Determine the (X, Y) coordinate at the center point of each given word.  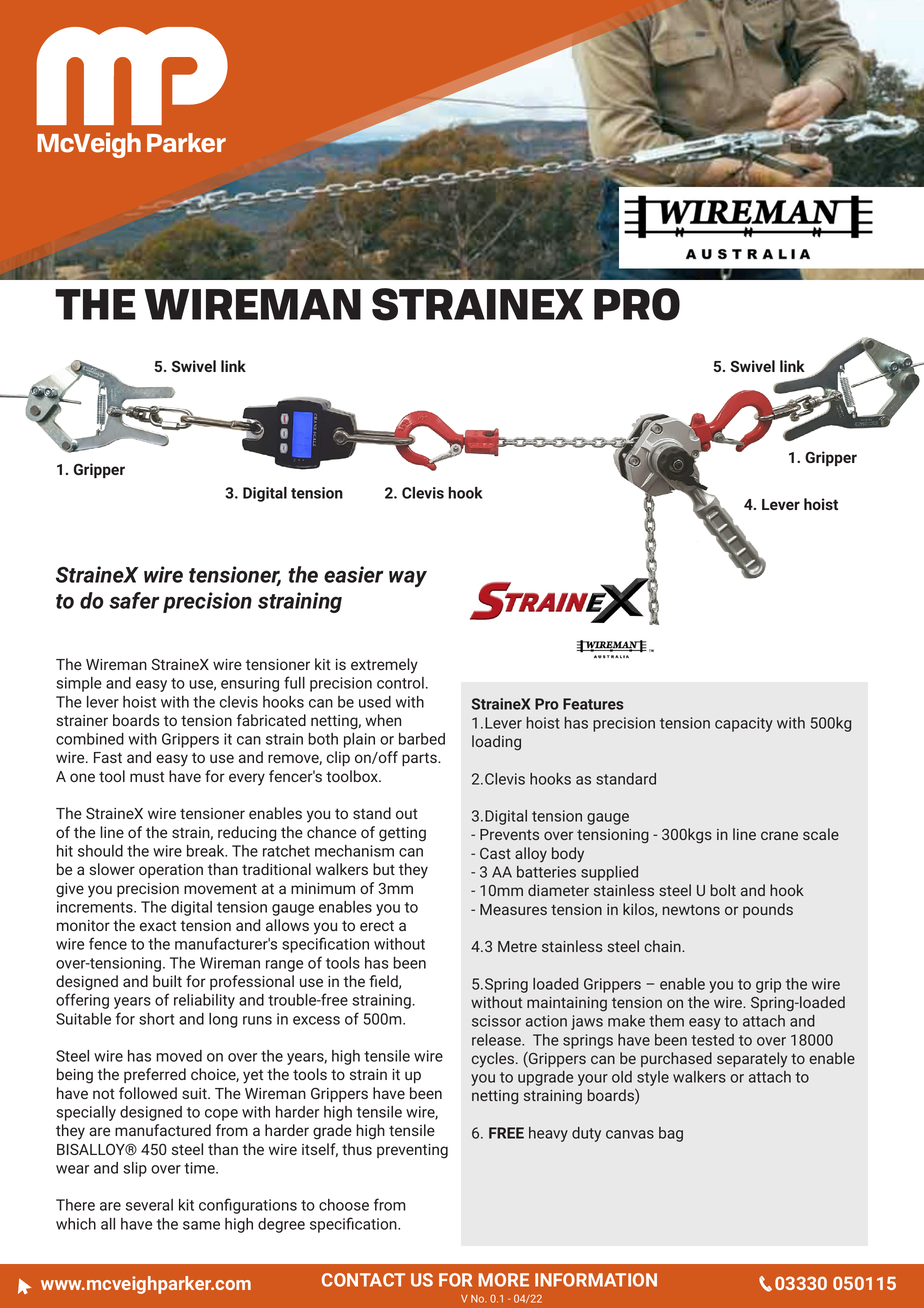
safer (134, 600)
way (408, 578)
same (201, 1225)
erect (377, 925)
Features (593, 704)
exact (158, 926)
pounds (768, 910)
